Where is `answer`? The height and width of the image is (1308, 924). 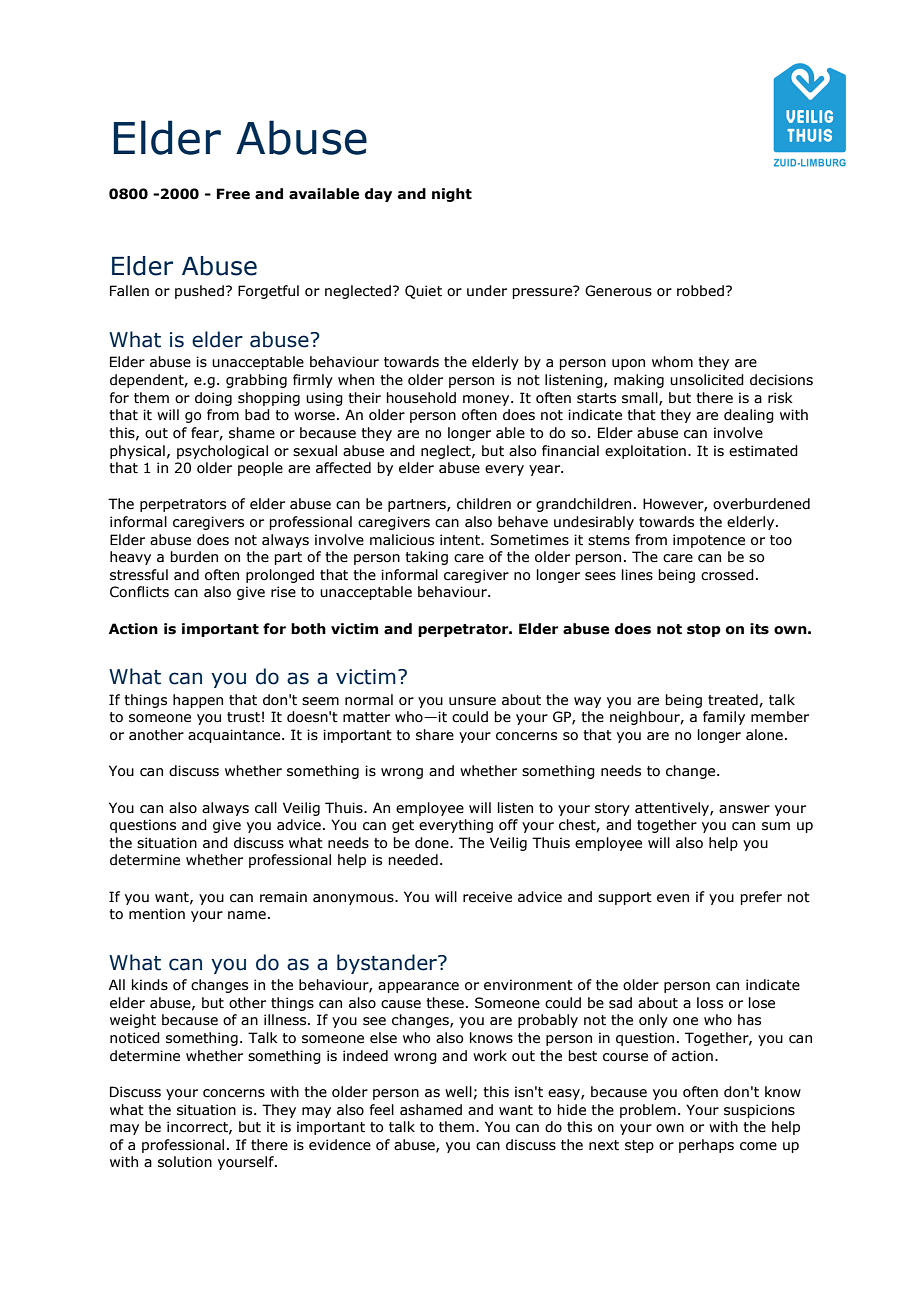 answer is located at coordinates (744, 809).
